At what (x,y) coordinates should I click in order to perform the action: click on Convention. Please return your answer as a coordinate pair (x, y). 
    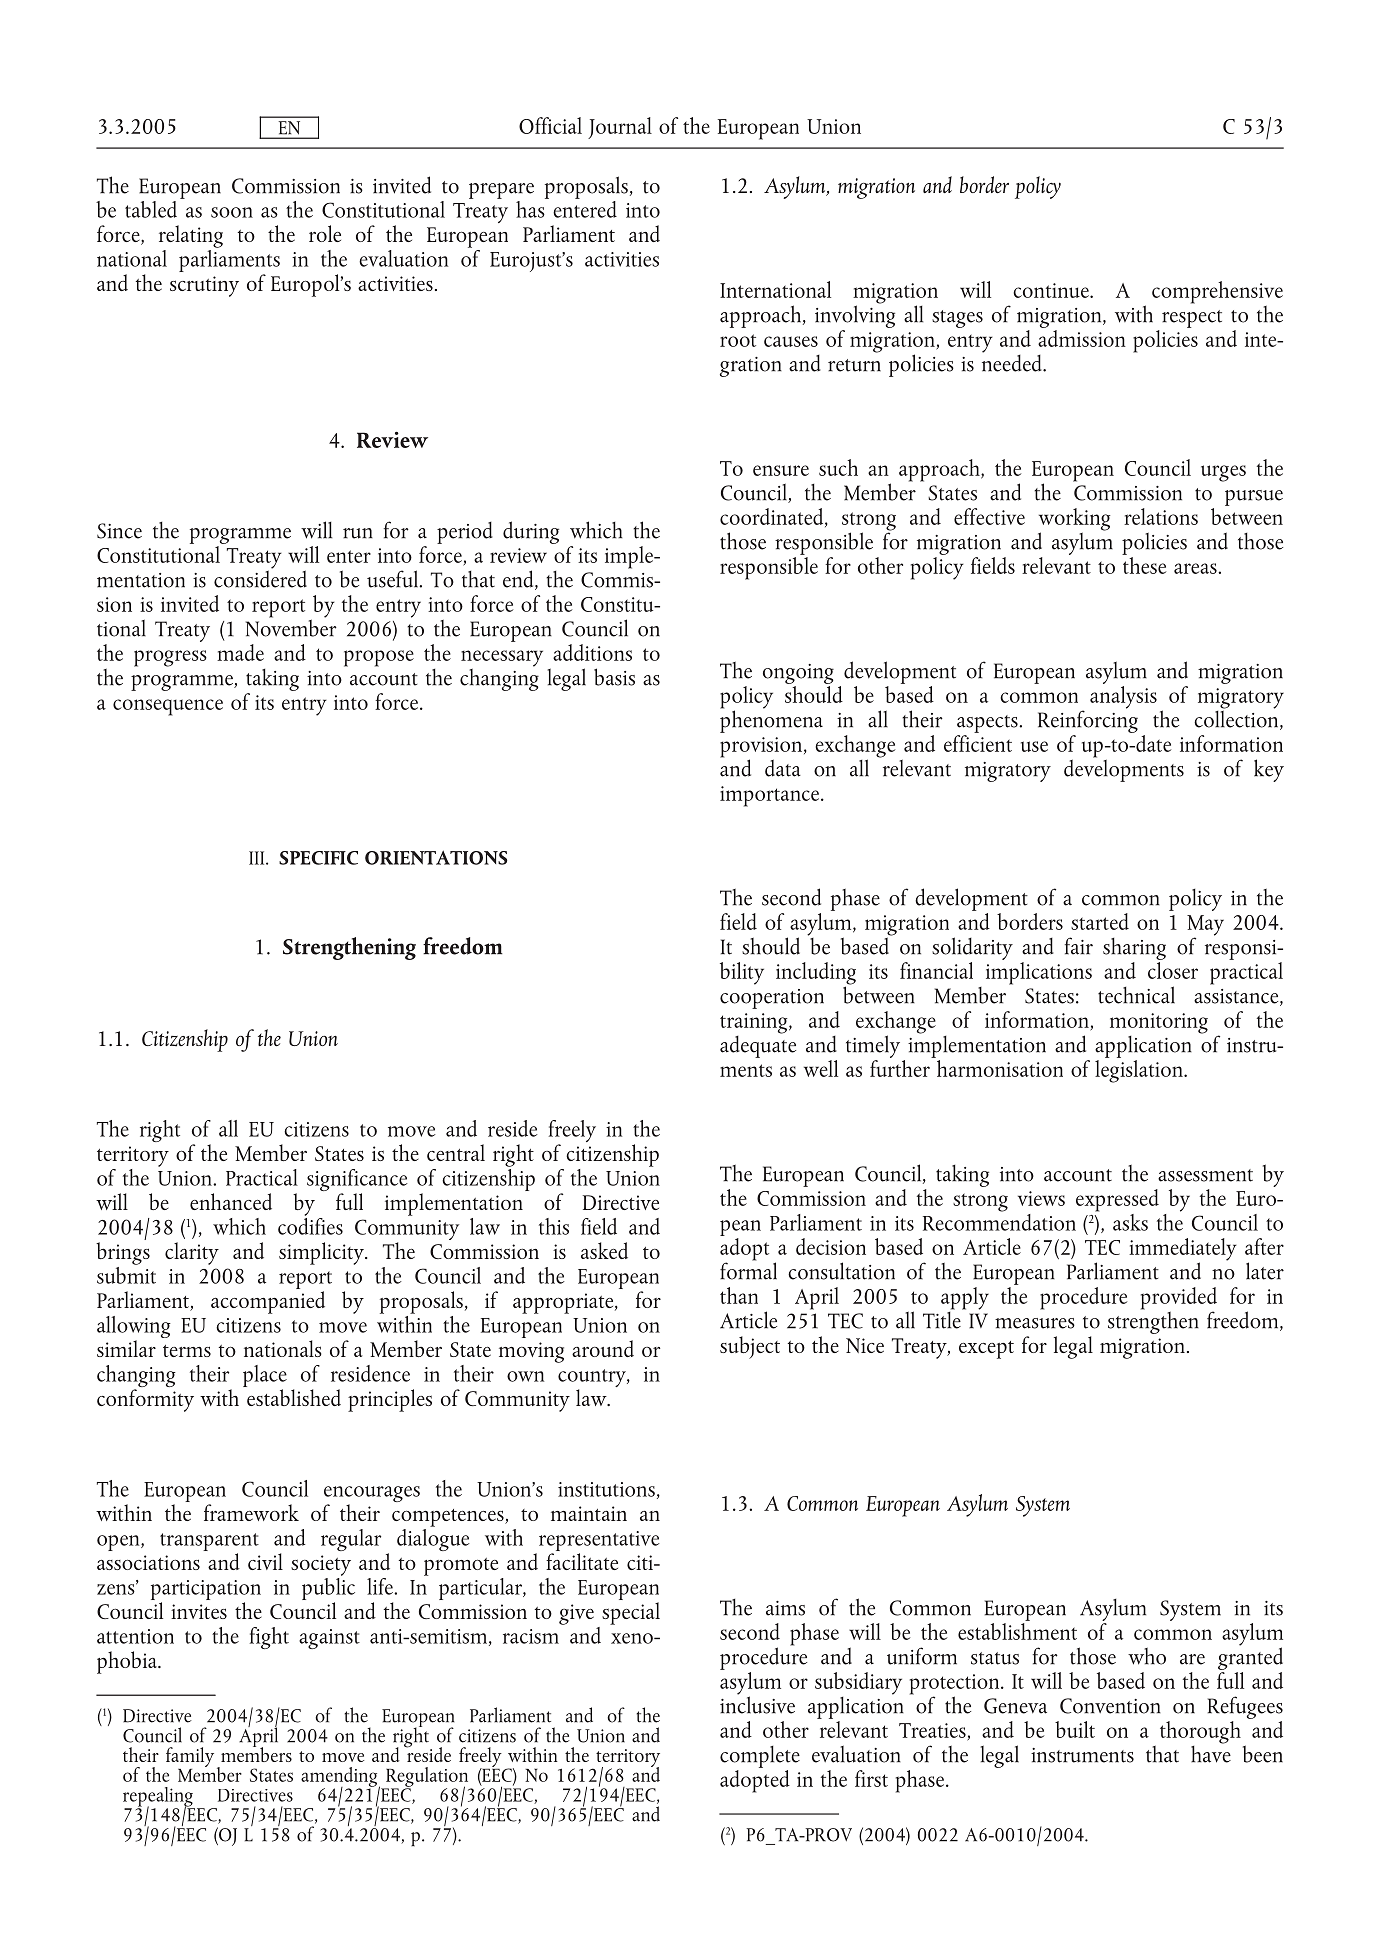
    Looking at the image, I should click on (1110, 1706).
